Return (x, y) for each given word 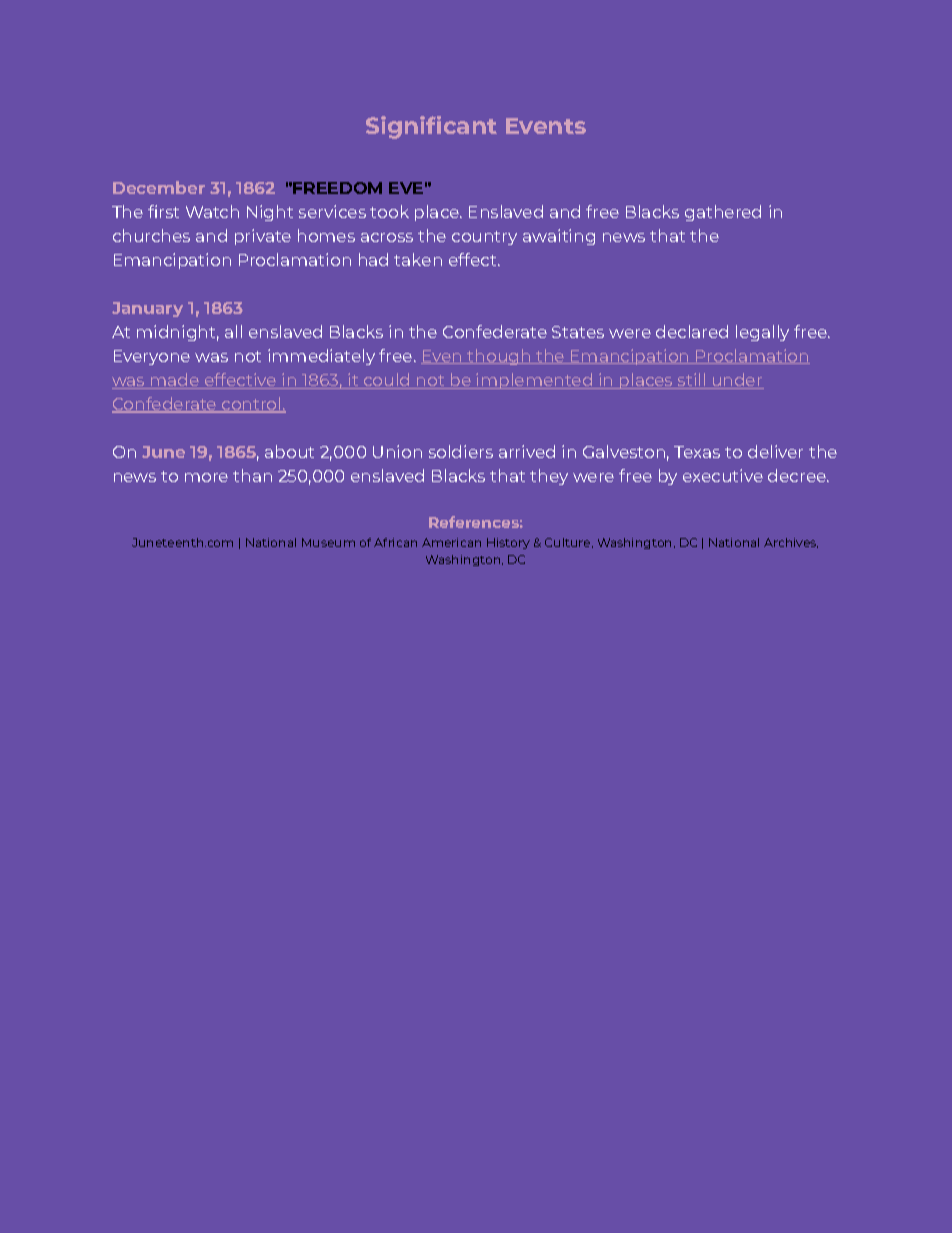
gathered (723, 213)
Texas (697, 452)
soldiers (461, 451)
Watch (212, 211)
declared (692, 331)
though (499, 357)
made (175, 381)
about (289, 451)
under (737, 381)
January (147, 309)
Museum (328, 542)
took (389, 211)
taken (418, 259)
